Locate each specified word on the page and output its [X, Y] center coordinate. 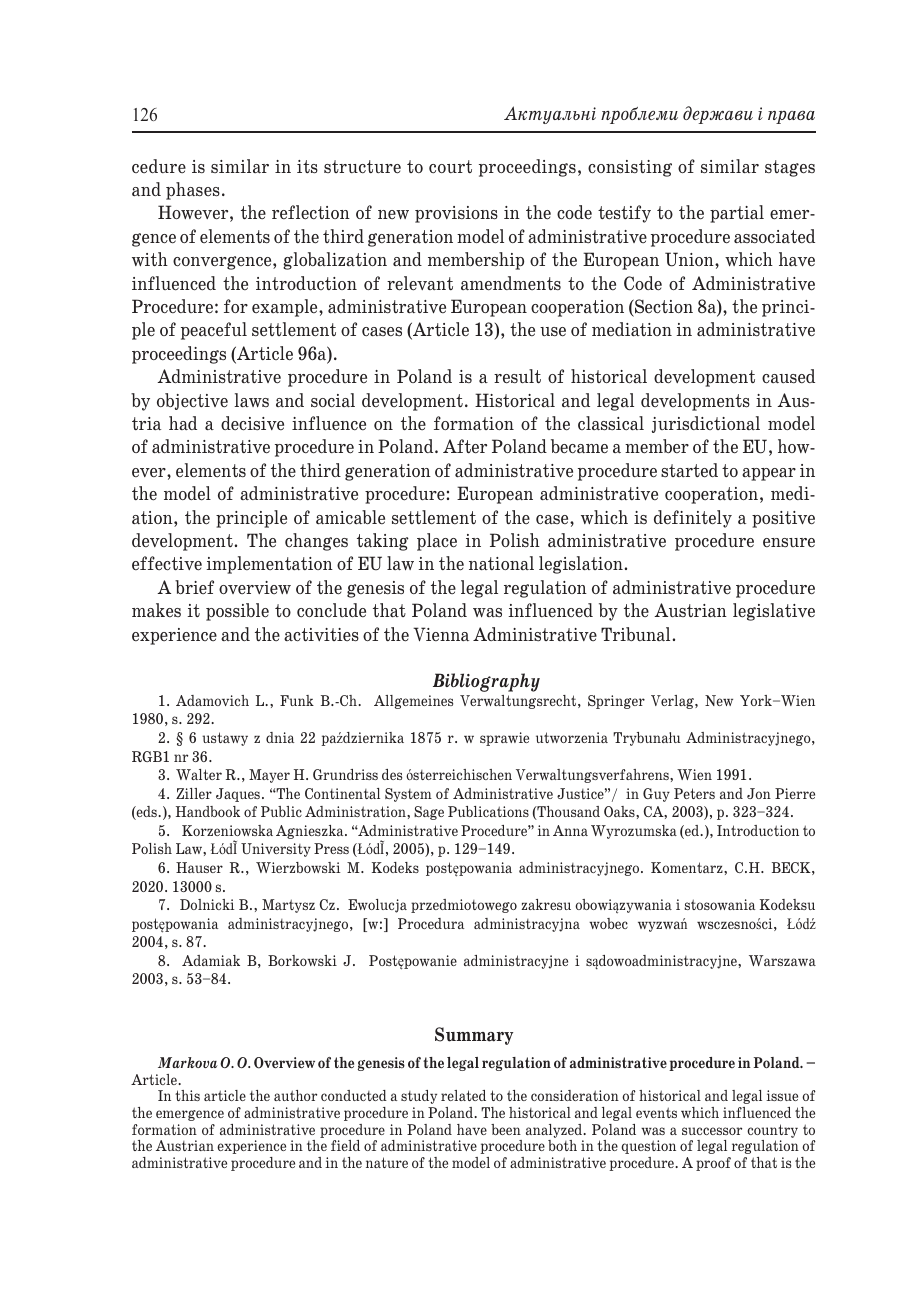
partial [737, 214]
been [506, 1129]
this [187, 1095]
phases [193, 191]
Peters [694, 793]
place [437, 542]
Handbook [208, 811]
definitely [693, 519]
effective [167, 563]
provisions [456, 214]
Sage [429, 813]
